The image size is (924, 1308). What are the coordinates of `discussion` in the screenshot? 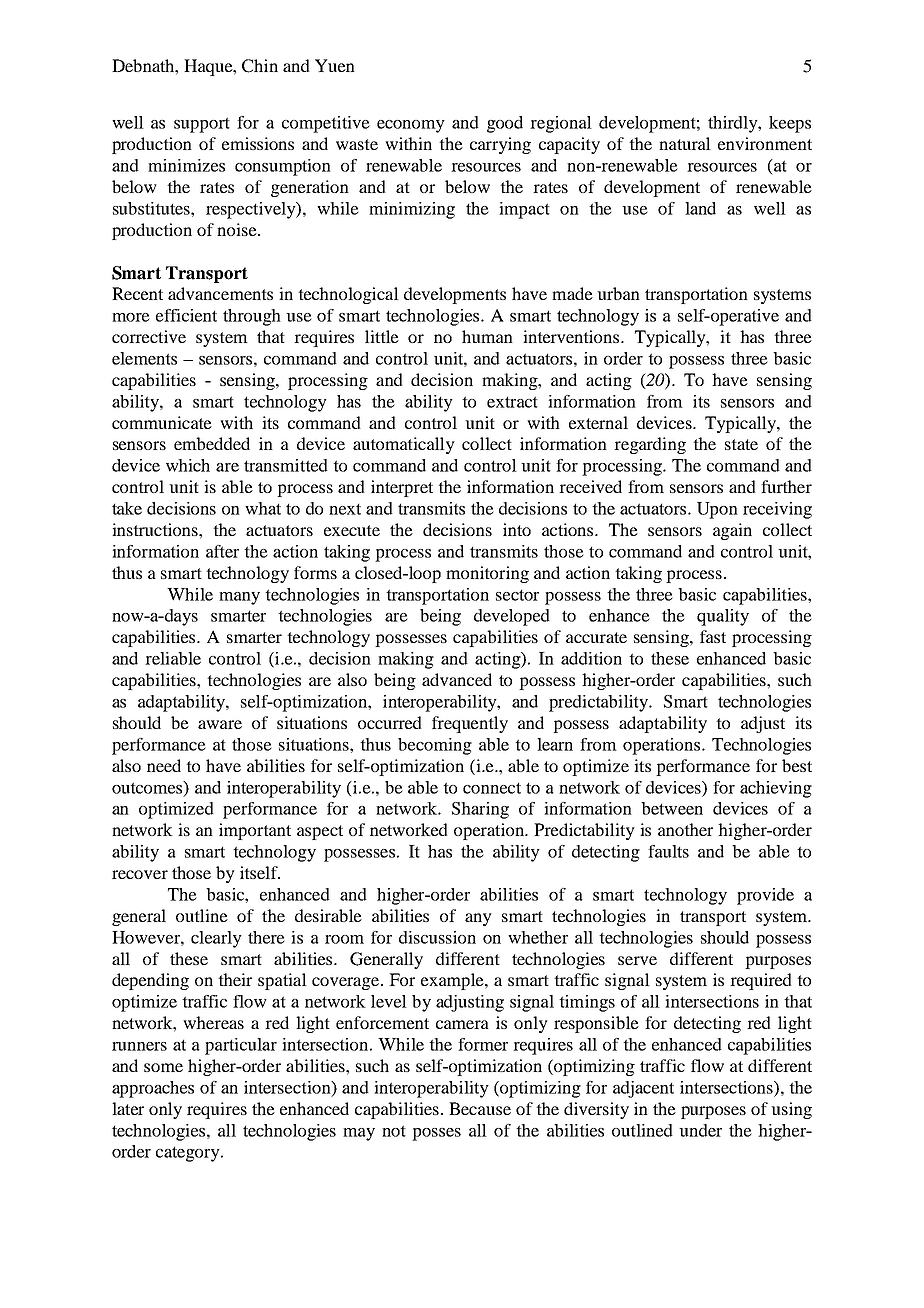 It's located at (437, 937).
